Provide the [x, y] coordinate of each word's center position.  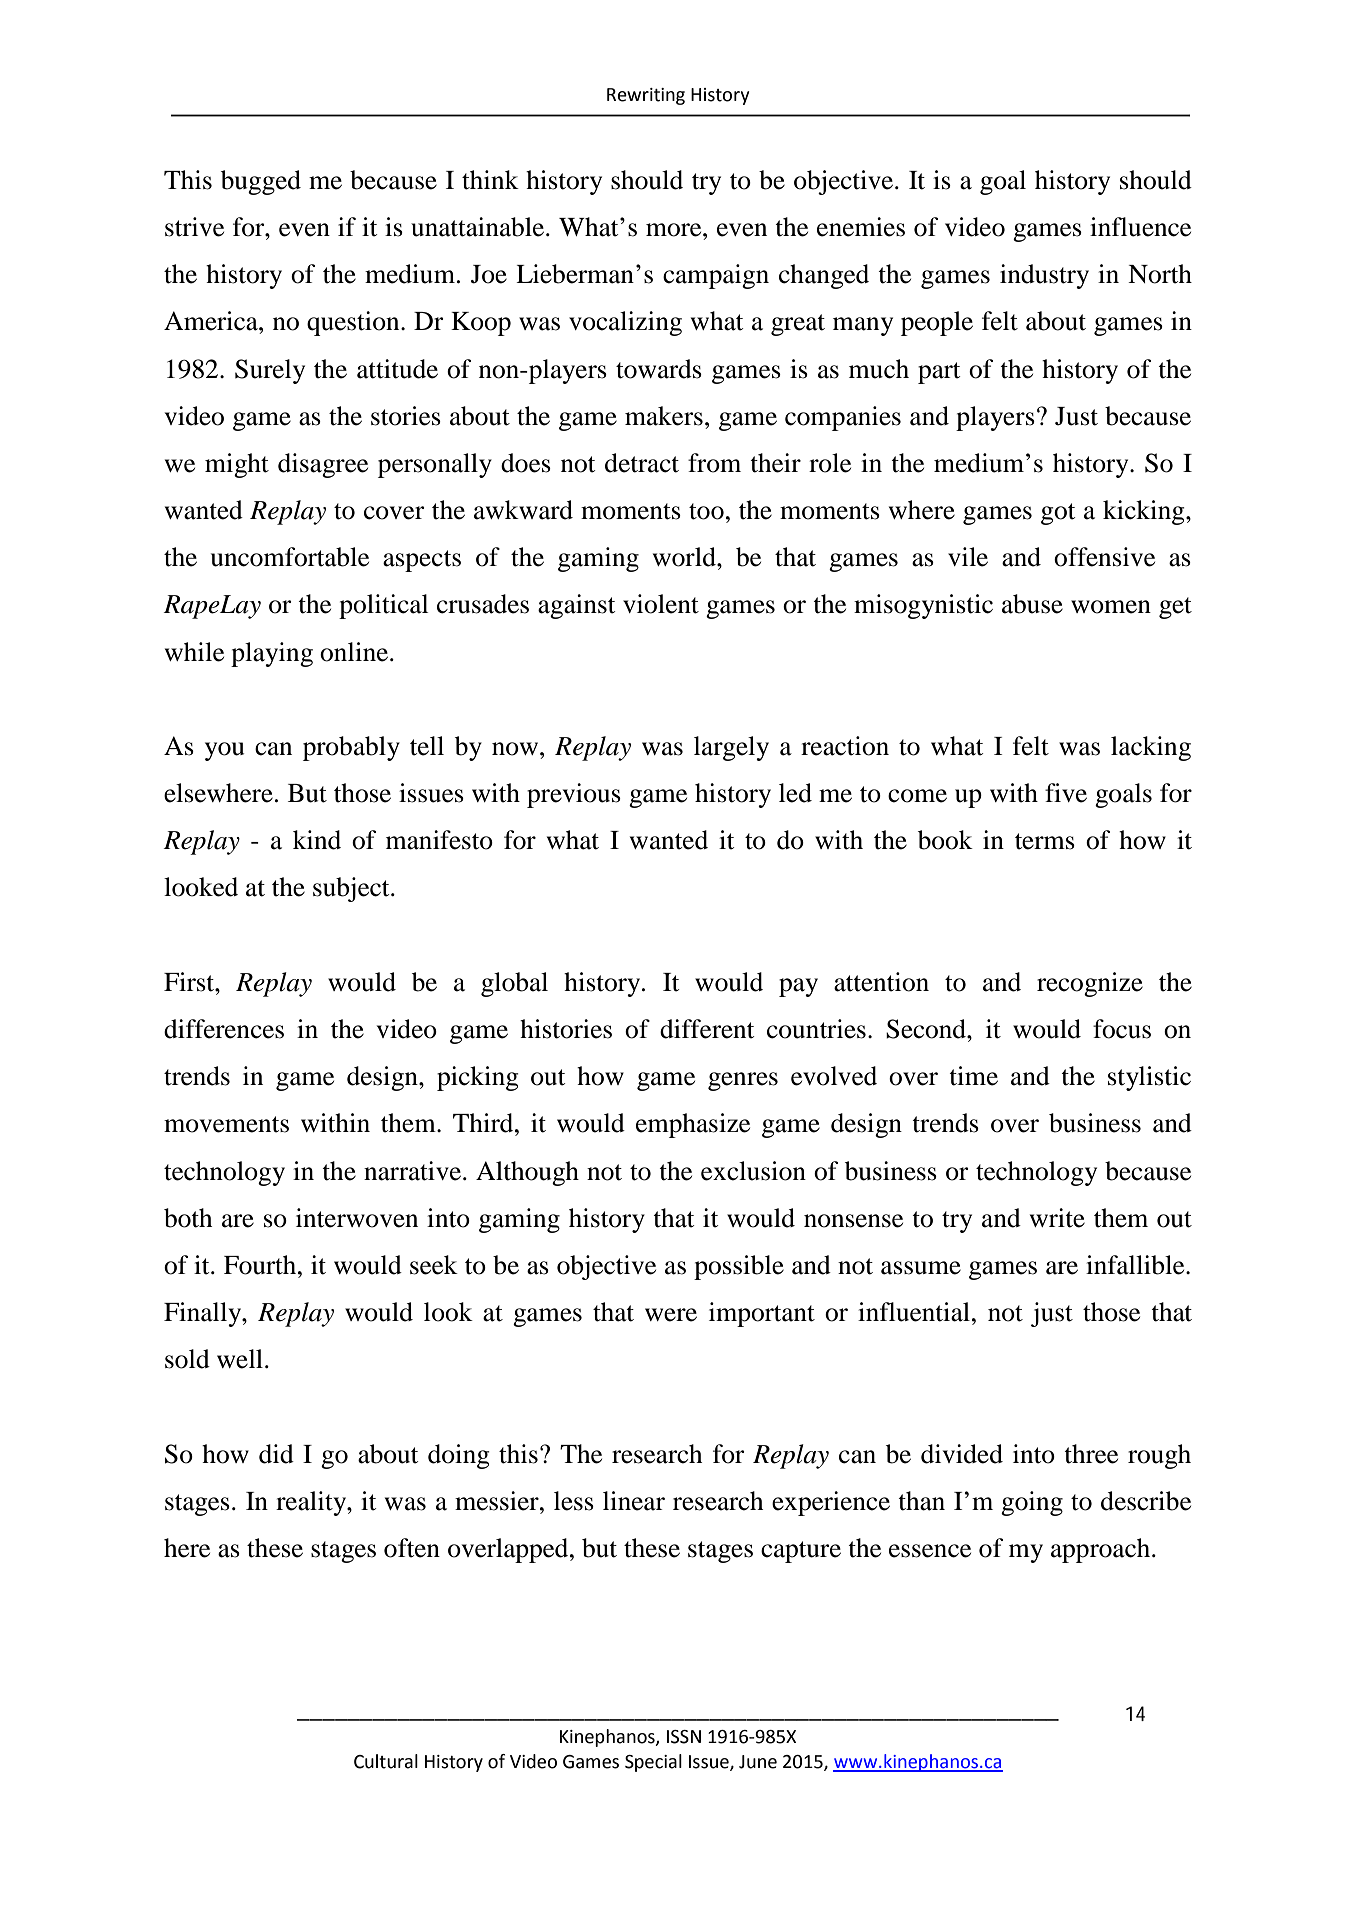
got [1058, 514]
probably [351, 748]
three [1091, 1454]
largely [731, 748]
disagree [323, 465]
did [276, 1454]
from [714, 463]
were [671, 1315]
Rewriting [646, 96]
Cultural [386, 1761]
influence [1140, 227]
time [973, 1076]
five [1066, 793]
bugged [261, 182]
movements [226, 1124]
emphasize [693, 1125]
